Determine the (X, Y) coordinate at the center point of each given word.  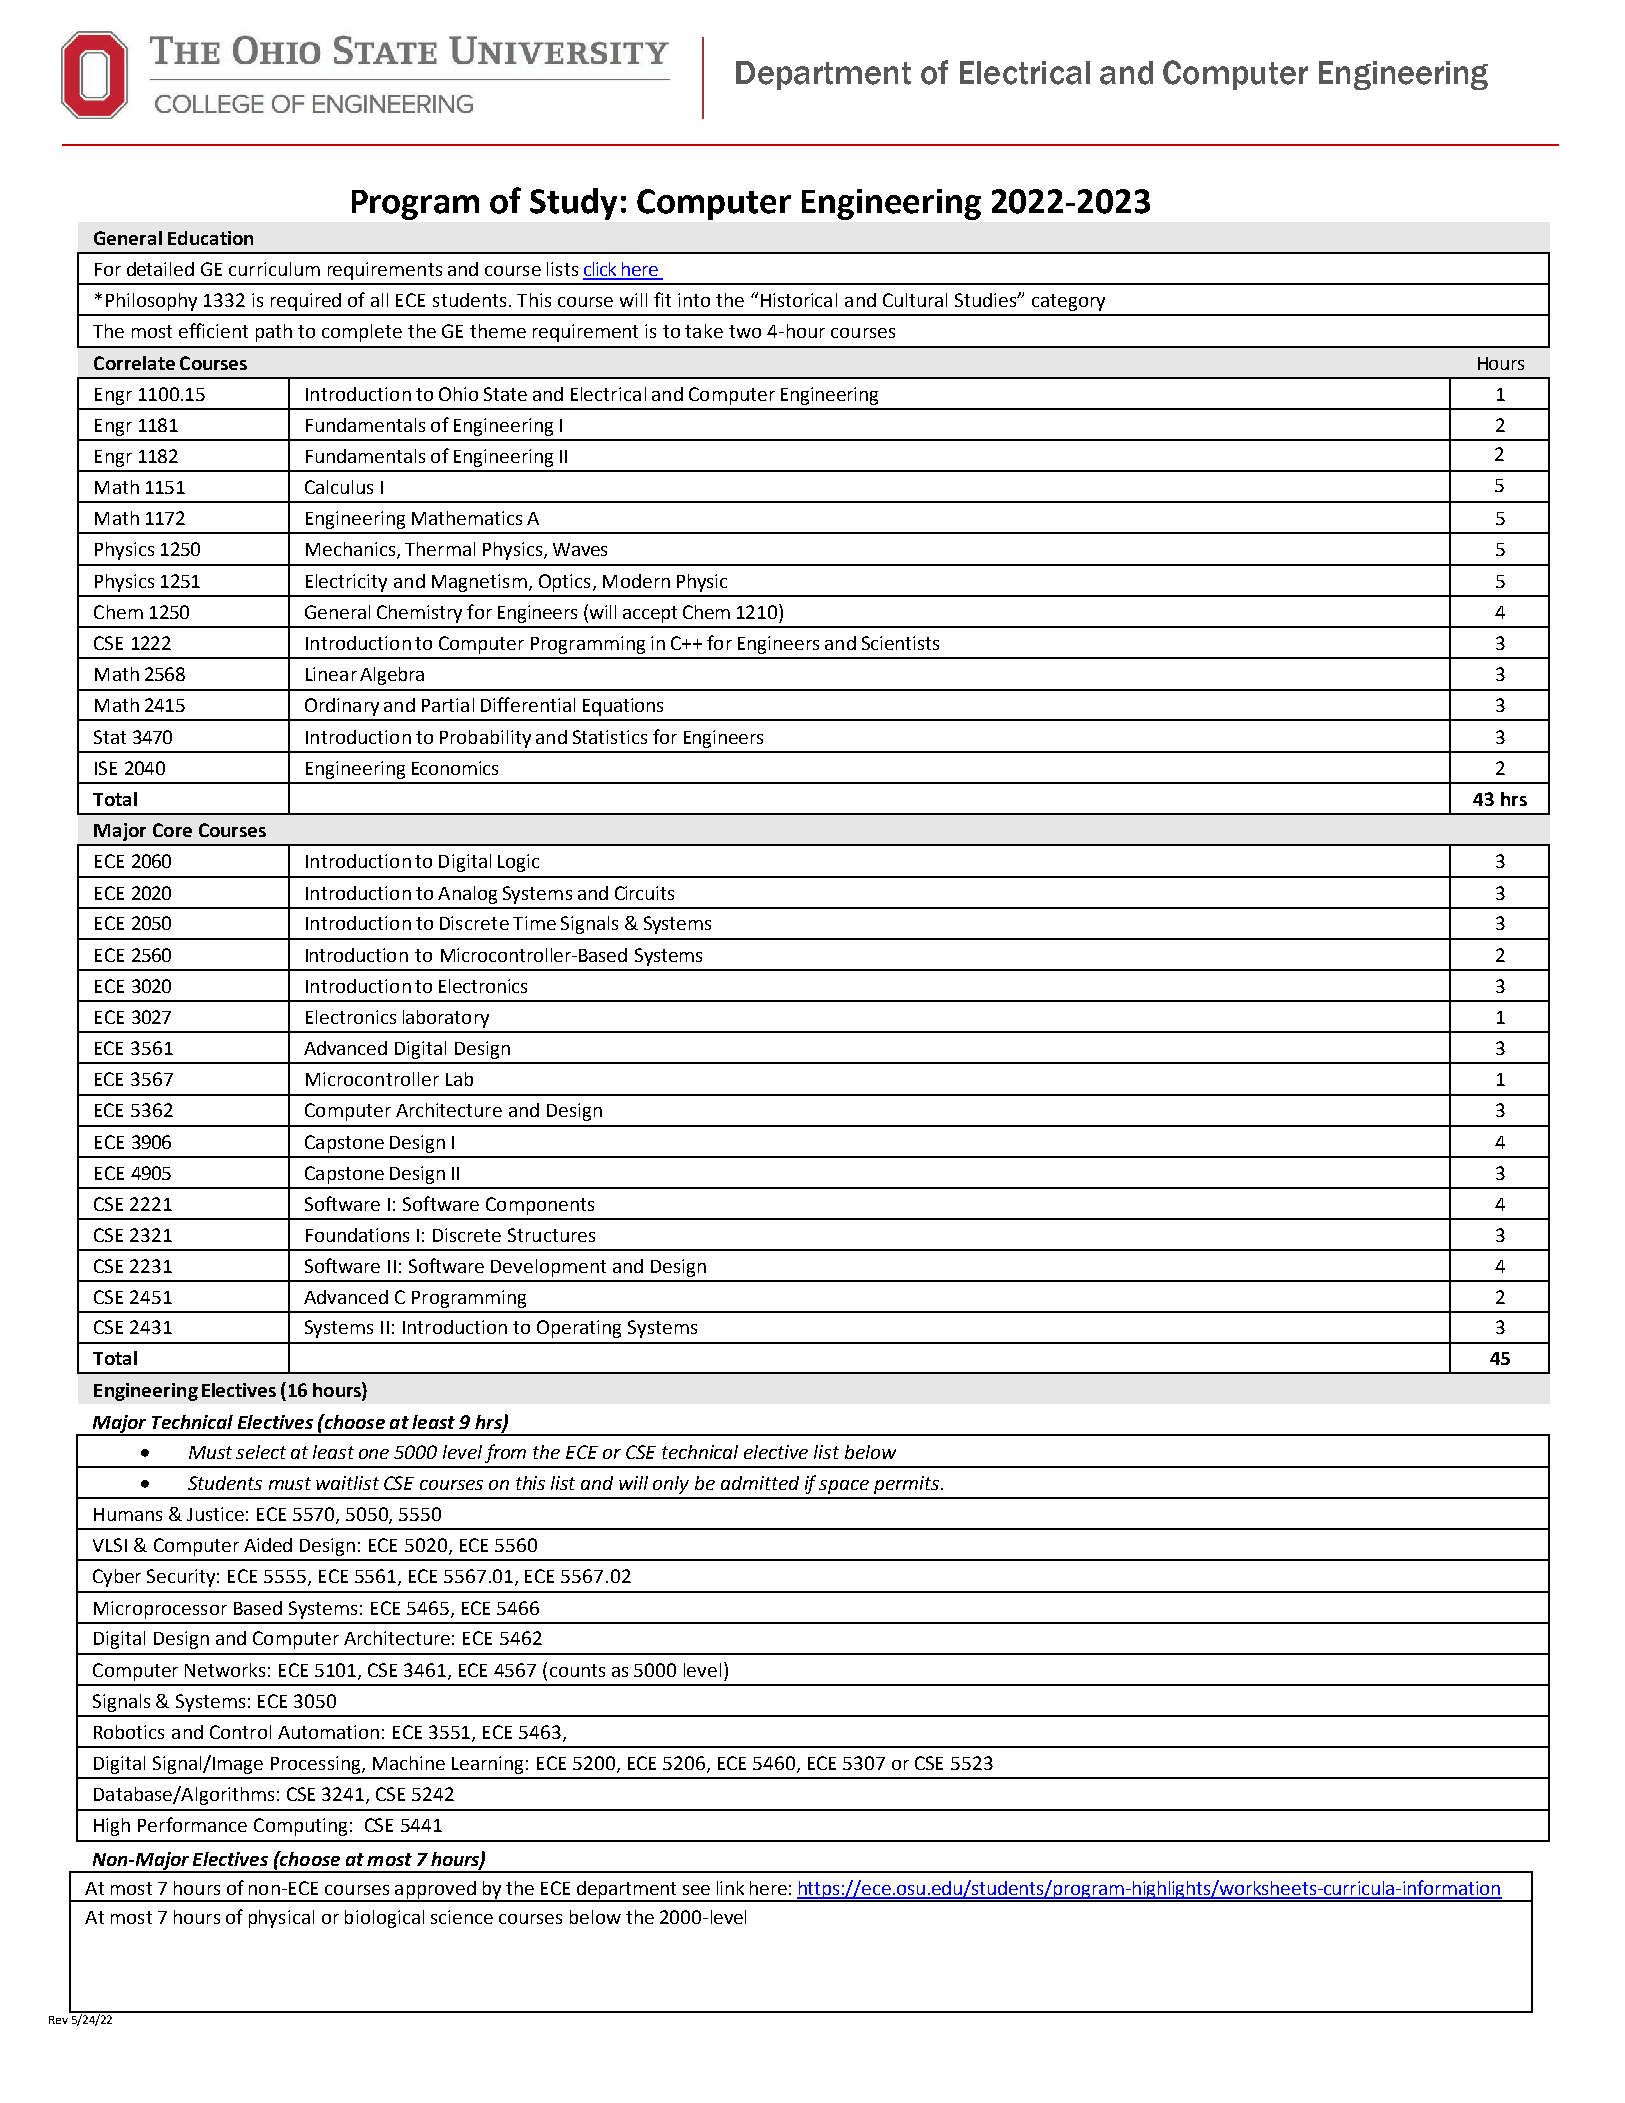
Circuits (644, 893)
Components (540, 1206)
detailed (160, 269)
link (730, 1888)
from (505, 1453)
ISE (106, 768)
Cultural (915, 300)
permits (908, 1485)
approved (435, 1891)
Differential (528, 704)
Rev (58, 2020)
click (601, 270)
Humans (128, 1514)
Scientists (900, 643)
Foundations (357, 1235)
